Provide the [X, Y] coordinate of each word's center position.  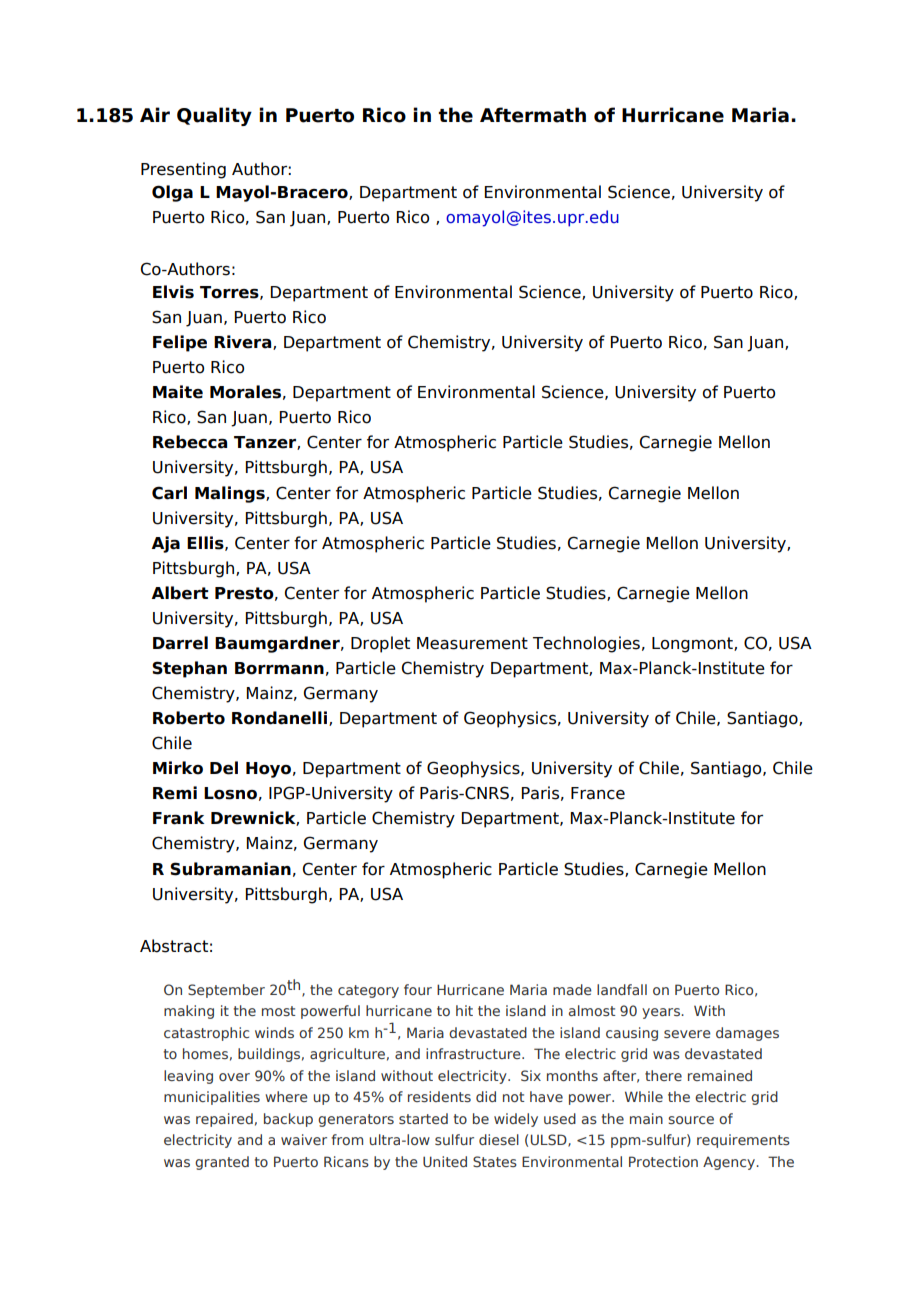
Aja [165, 544]
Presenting [183, 170]
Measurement [472, 643]
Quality [214, 116]
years [662, 1013]
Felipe [180, 343]
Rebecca [190, 442]
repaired [224, 1120]
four [418, 989]
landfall [622, 989]
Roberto [189, 718]
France [598, 793]
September [226, 991]
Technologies [586, 644]
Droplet [380, 644]
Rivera [244, 342]
